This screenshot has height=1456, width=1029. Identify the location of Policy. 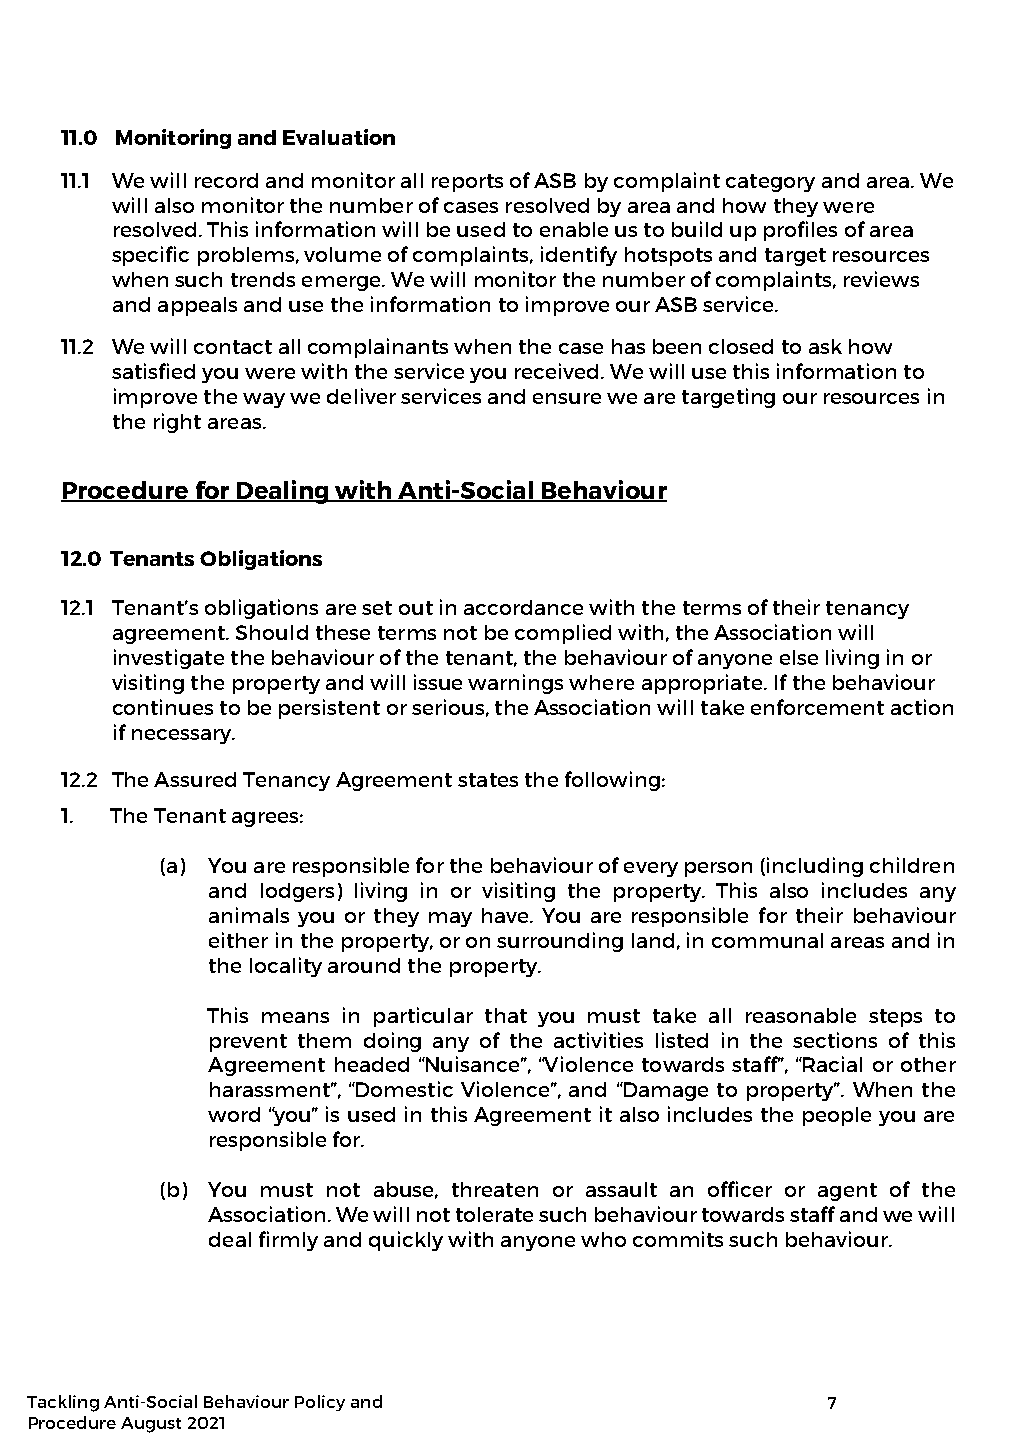
(320, 1403).
